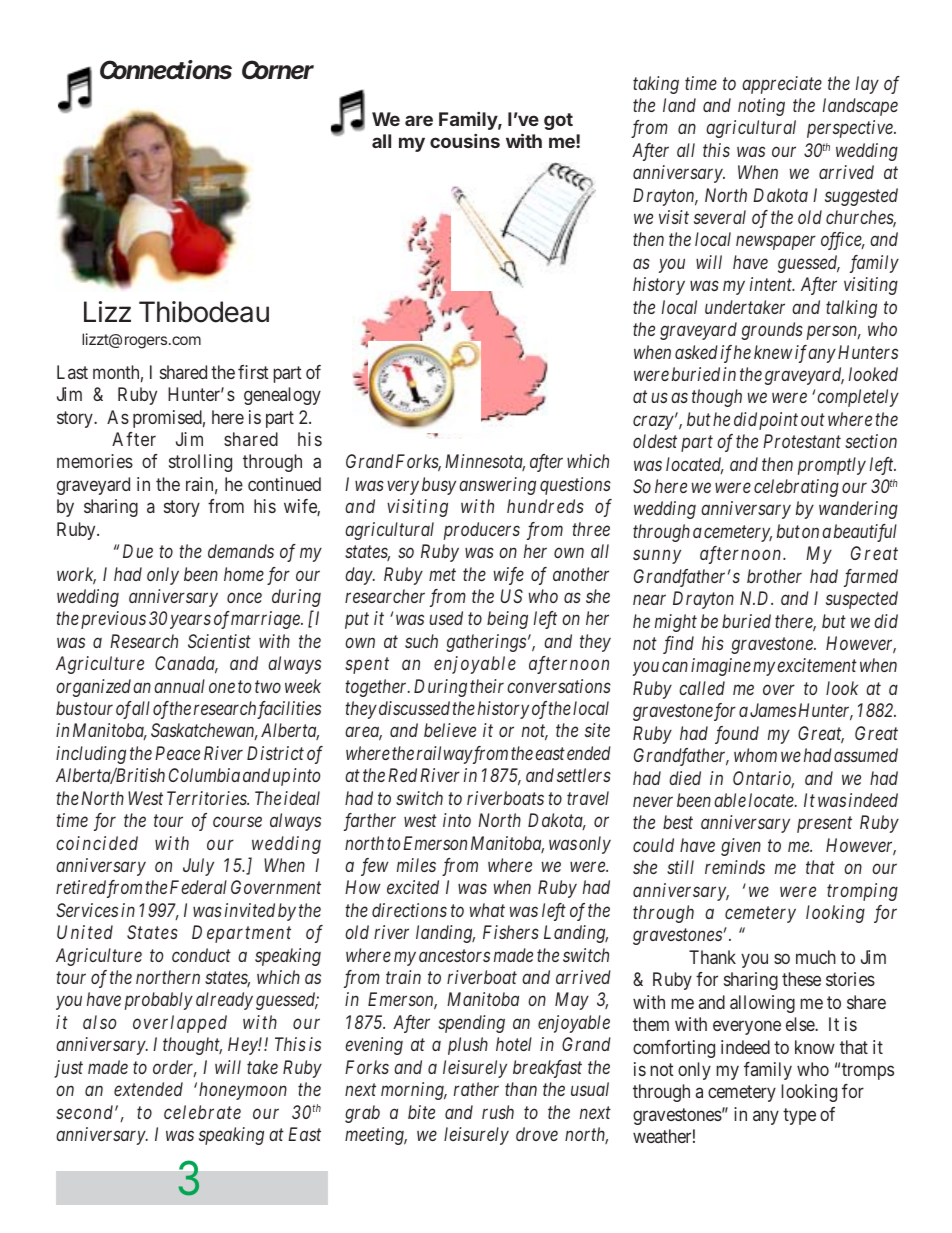  I want to click on Peace, so click(177, 753).
